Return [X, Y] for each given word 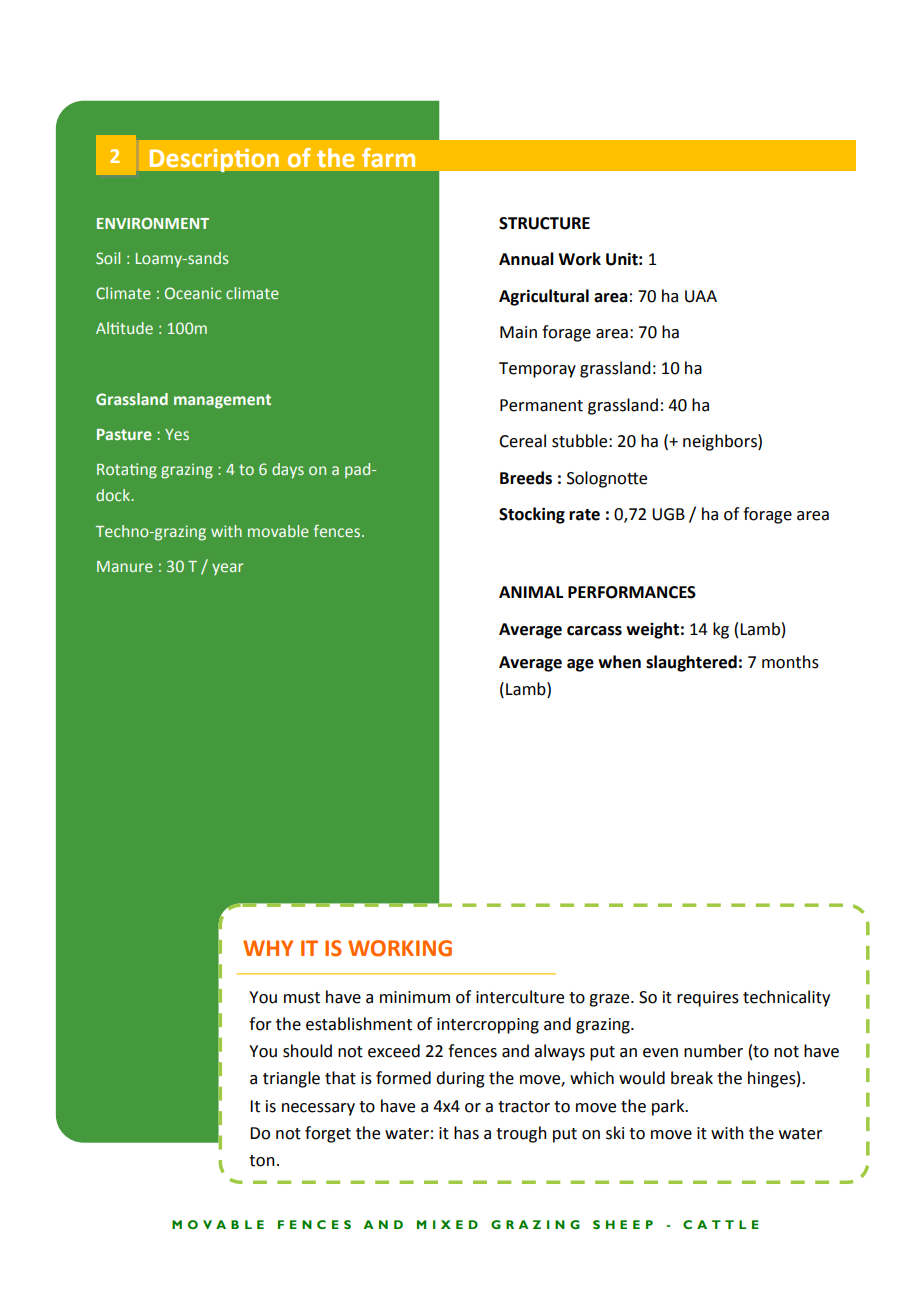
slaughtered [691, 663]
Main [518, 332]
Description [214, 160]
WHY [268, 948]
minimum [415, 997]
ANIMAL [531, 592]
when [619, 662]
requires [708, 999]
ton [262, 1161]
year [227, 569]
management [222, 401]
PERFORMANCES [632, 592]
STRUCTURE [544, 223]
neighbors [721, 442]
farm [388, 157]
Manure [125, 566]
